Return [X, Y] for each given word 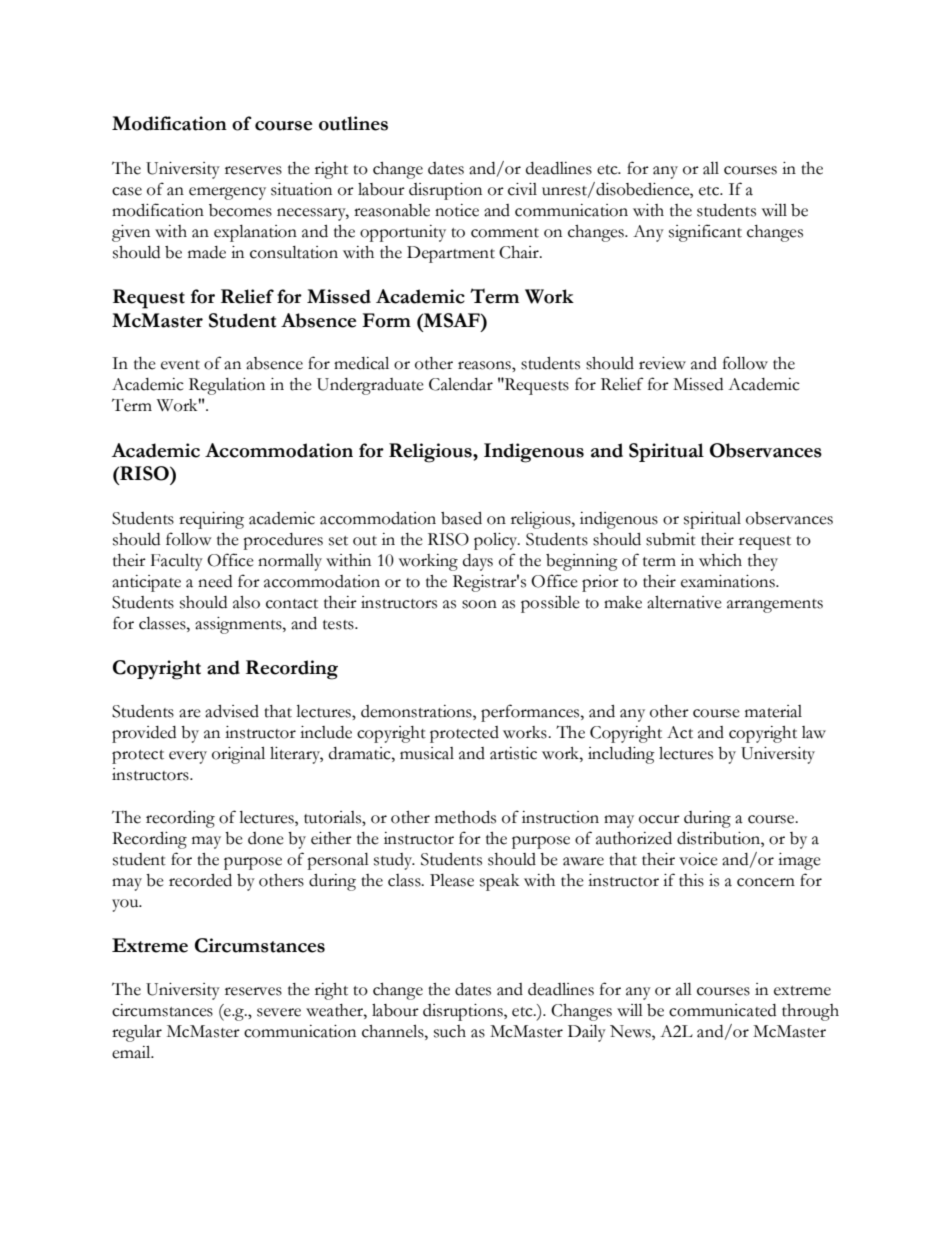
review [662, 363]
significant [705, 233]
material [773, 711]
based [461, 518]
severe [279, 1012]
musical [427, 753]
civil [522, 189]
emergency [227, 193]
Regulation [227, 386]
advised [232, 711]
